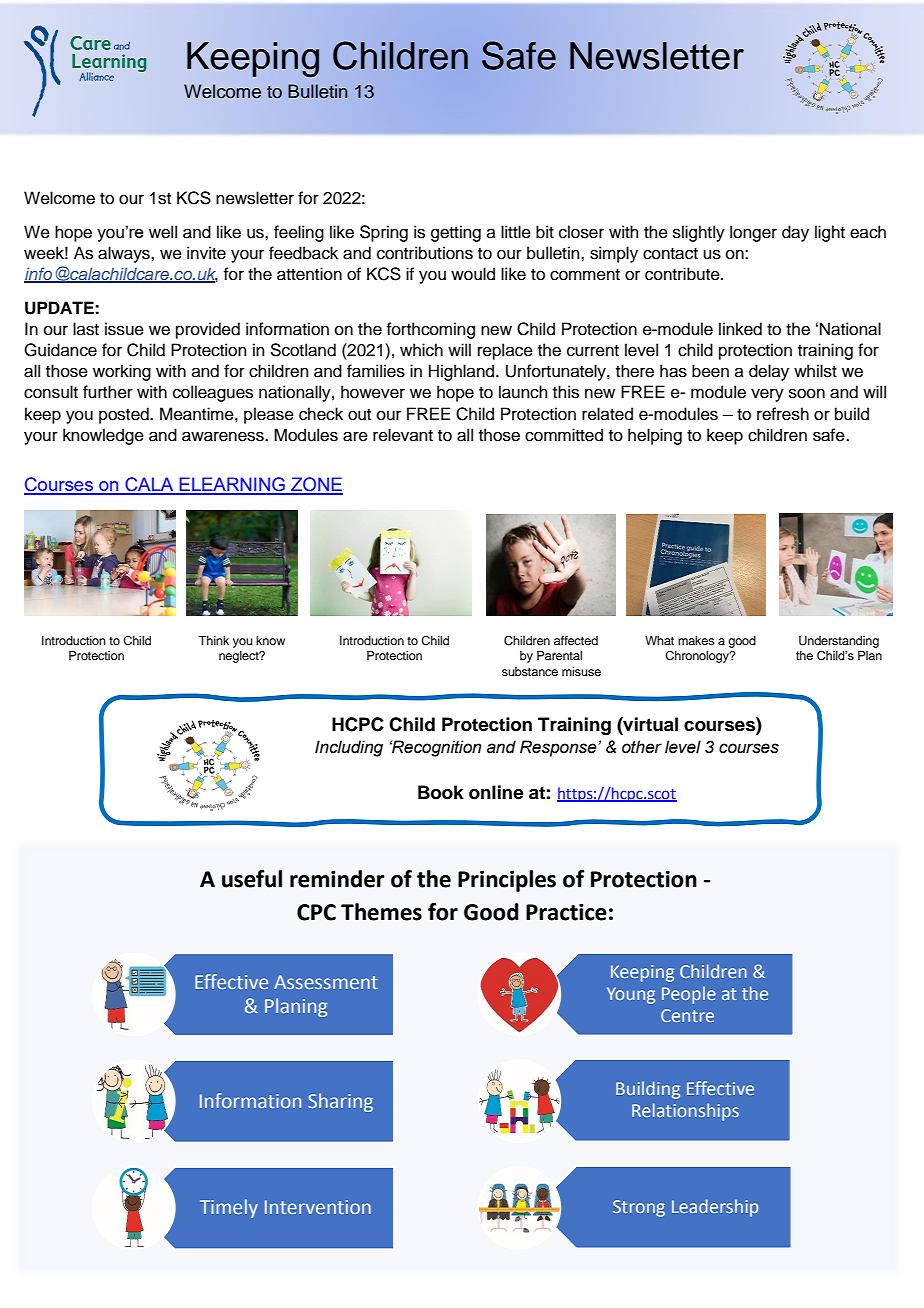  I want to click on Timely, so click(229, 1208).
